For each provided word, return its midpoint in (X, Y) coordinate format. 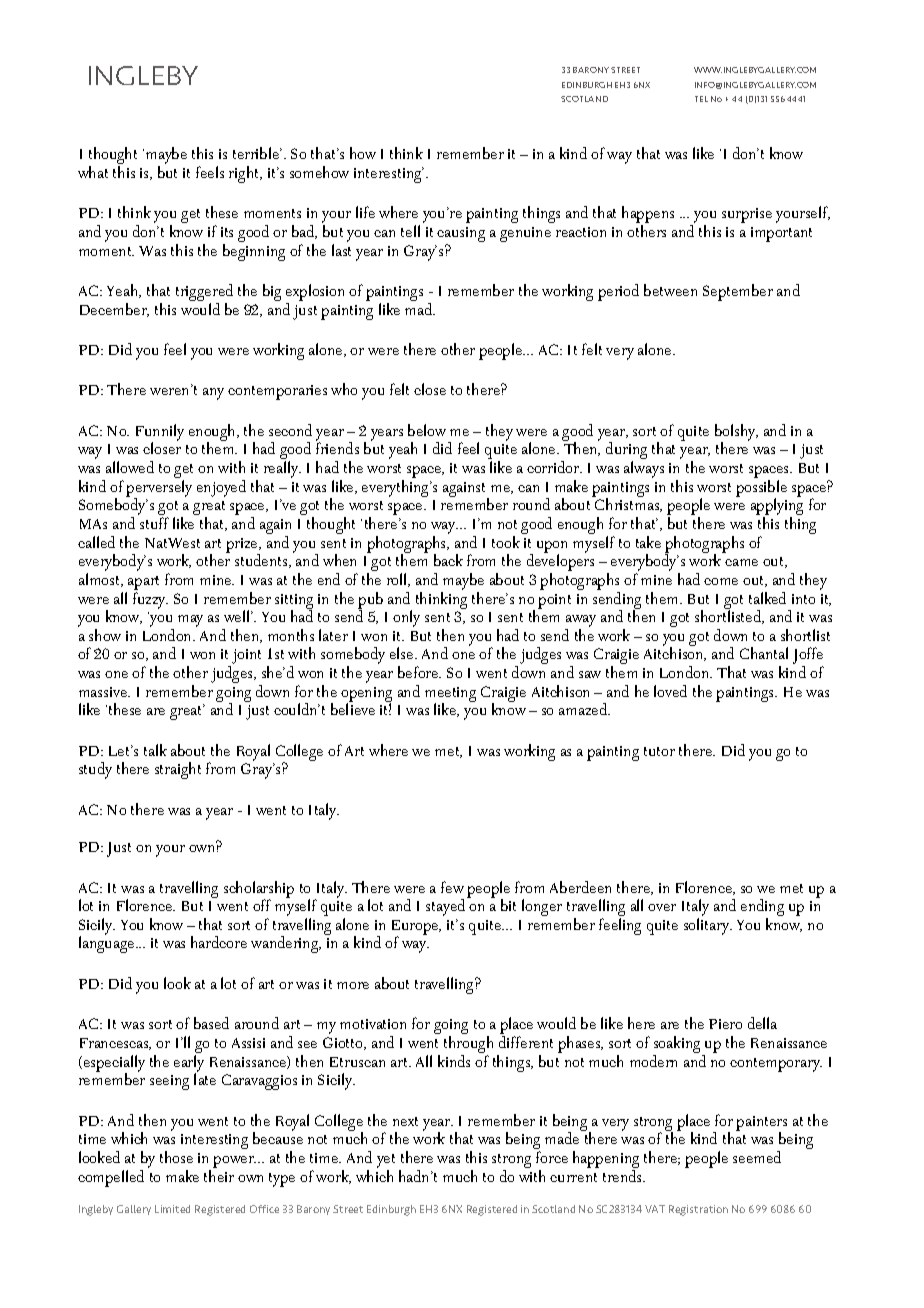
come (721, 581)
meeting (450, 695)
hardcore (219, 942)
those (176, 1157)
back (448, 560)
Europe (416, 928)
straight (178, 770)
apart (143, 583)
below (427, 430)
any (213, 394)
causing (461, 236)
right (245, 174)
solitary (708, 926)
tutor (659, 751)
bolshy (736, 433)
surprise (747, 215)
